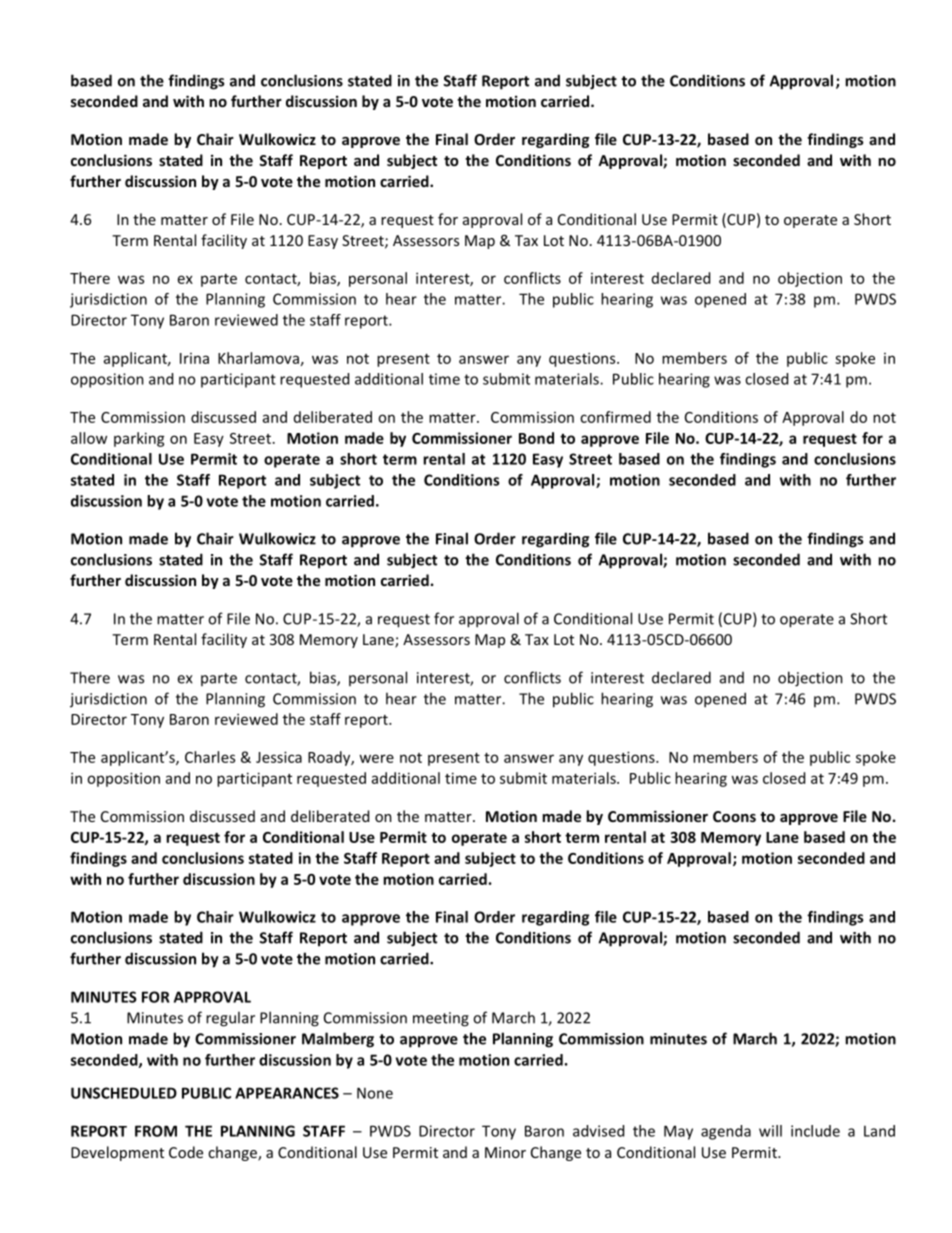 This document has width=952, height=1233. I want to click on Charles, so click(210, 757).
